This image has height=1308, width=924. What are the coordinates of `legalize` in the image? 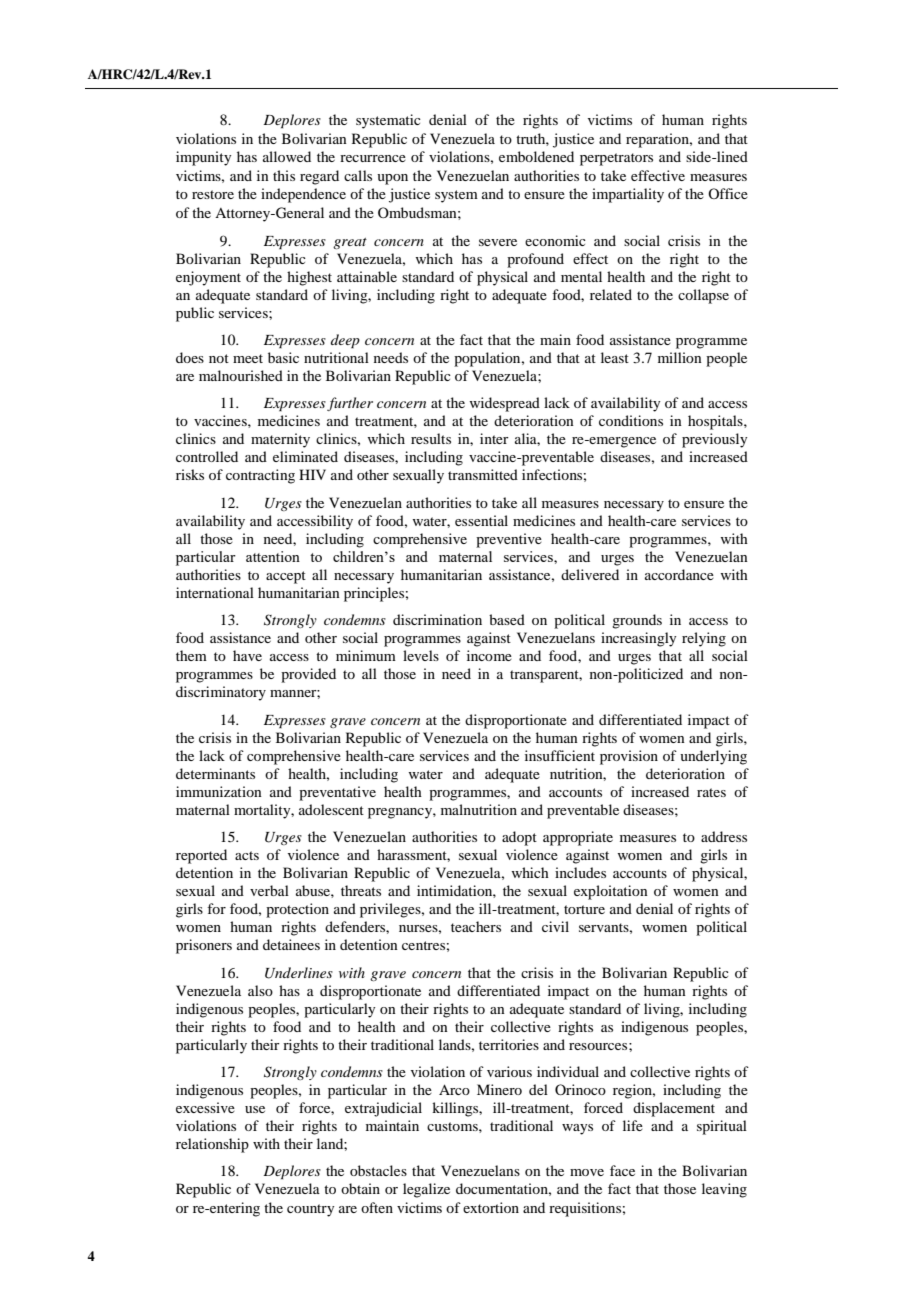 It's located at (426, 1190).
